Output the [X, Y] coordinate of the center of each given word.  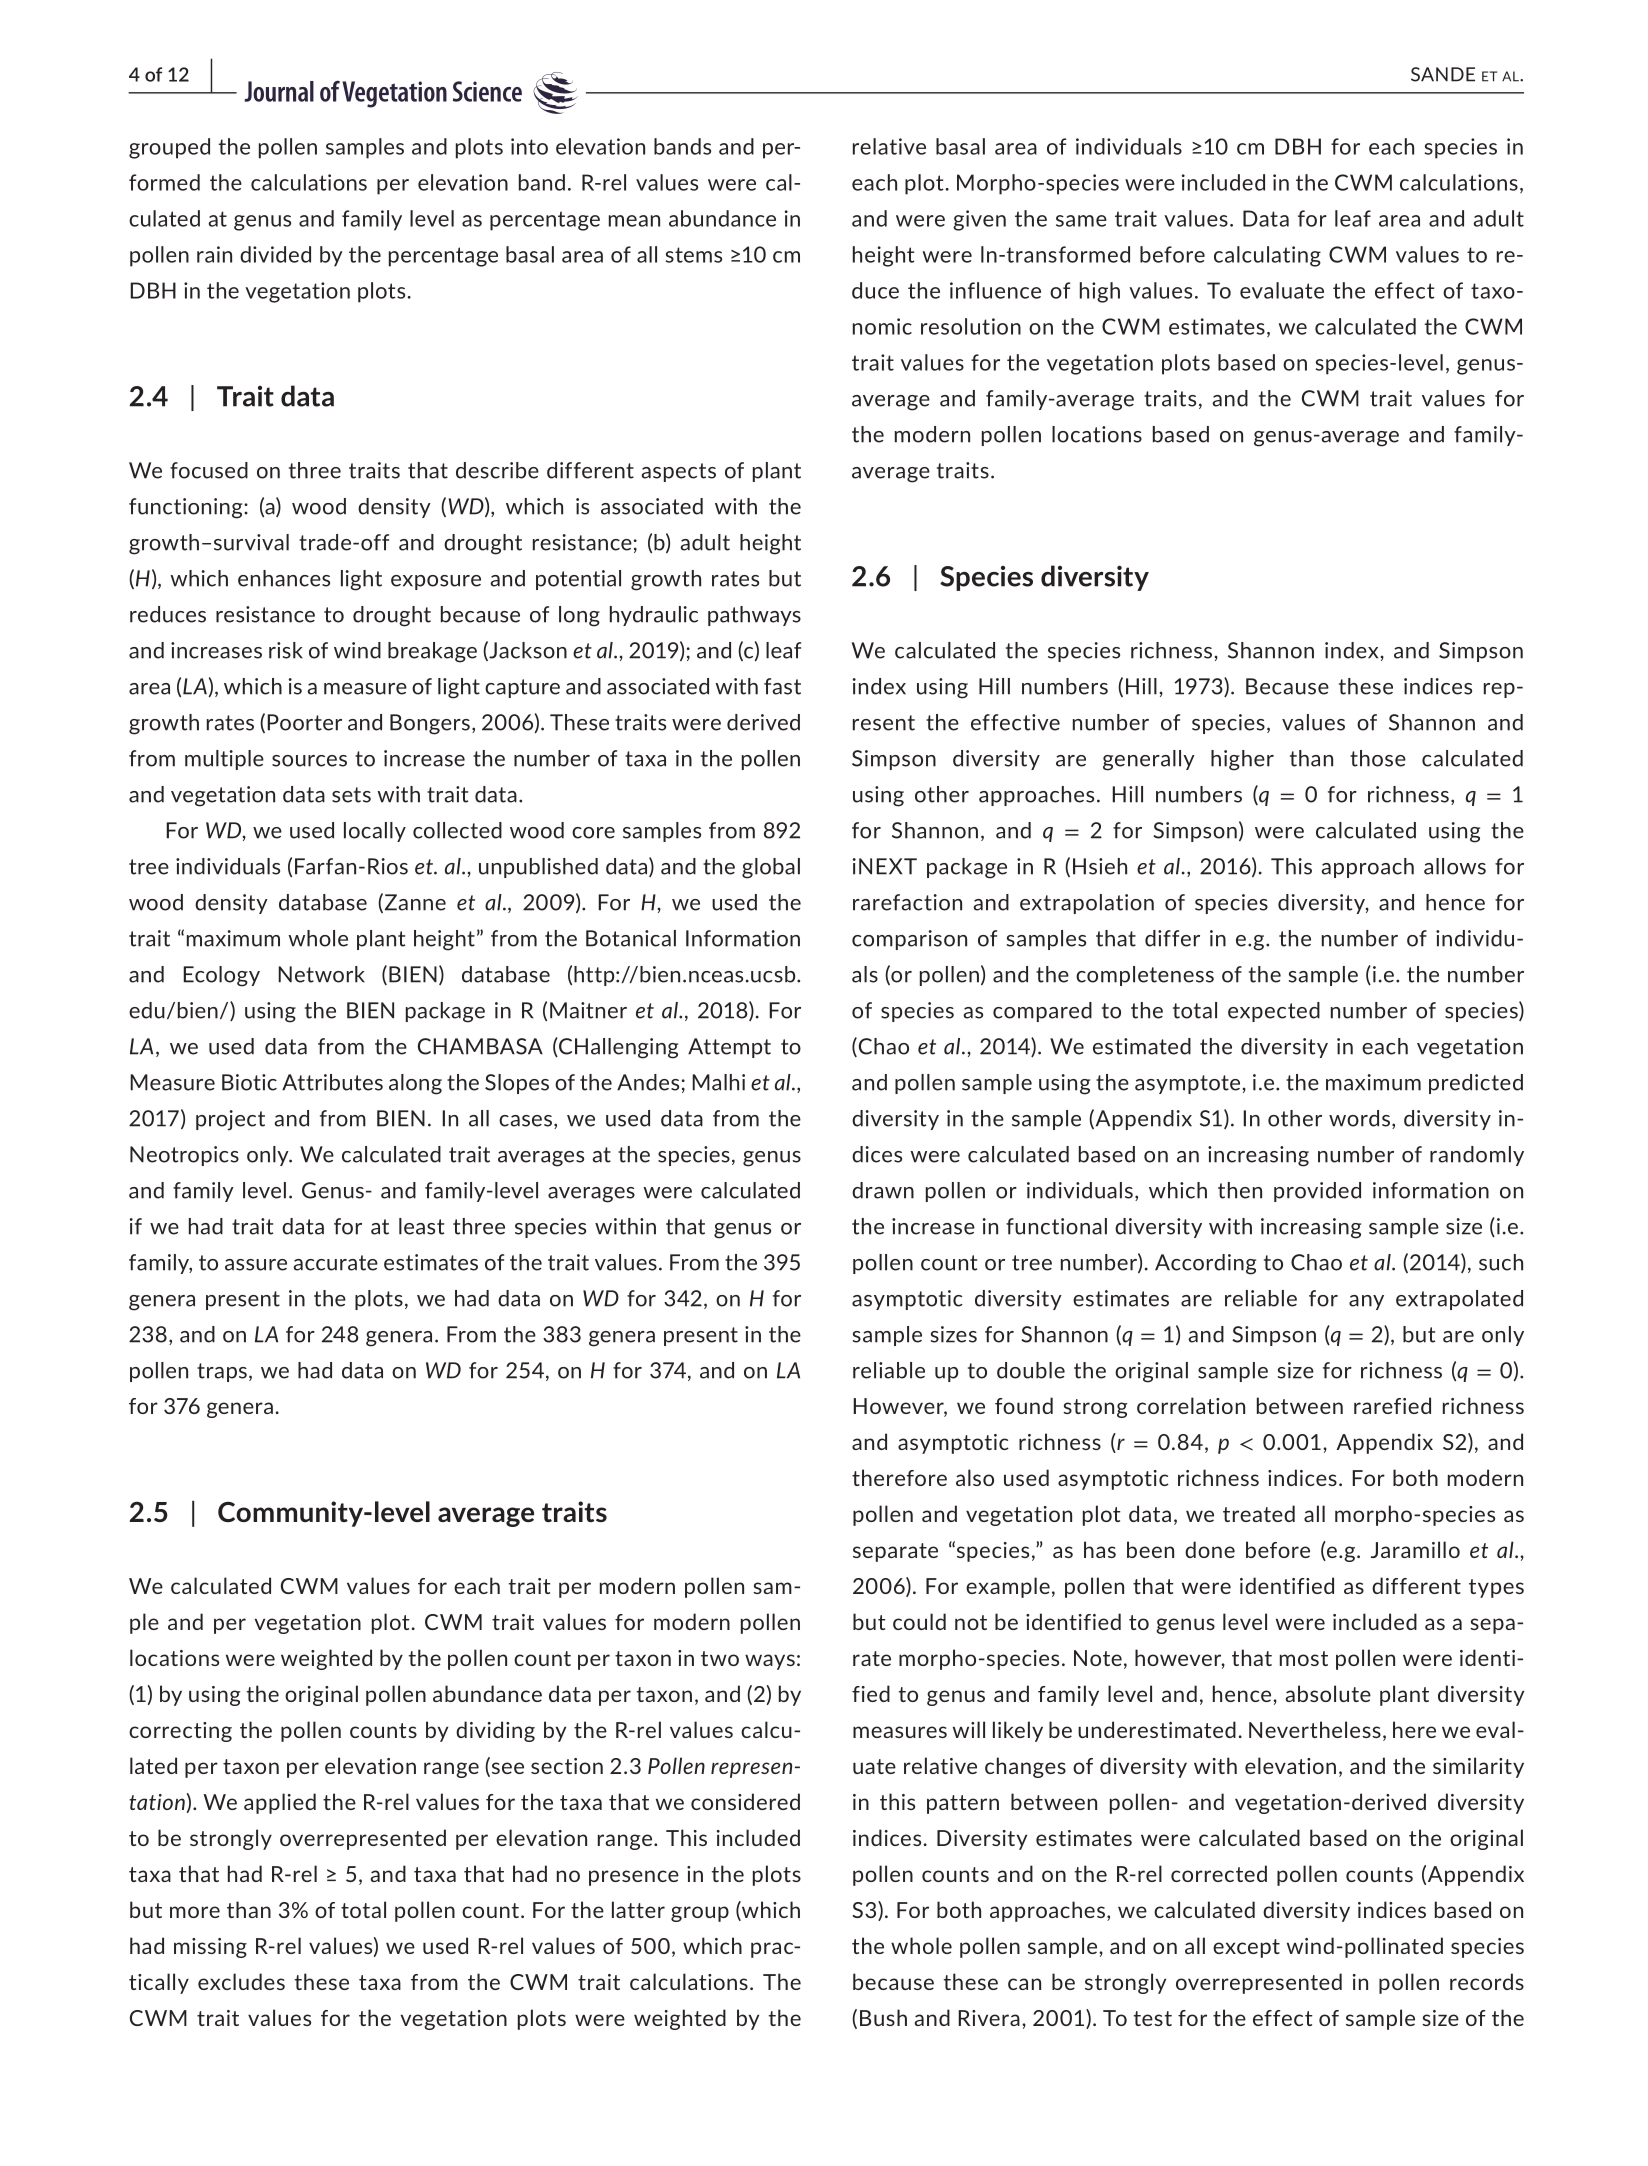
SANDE [1443, 74]
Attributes [332, 1082]
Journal [279, 91]
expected [1274, 1012]
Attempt [729, 1048]
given [979, 220]
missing [210, 1948]
